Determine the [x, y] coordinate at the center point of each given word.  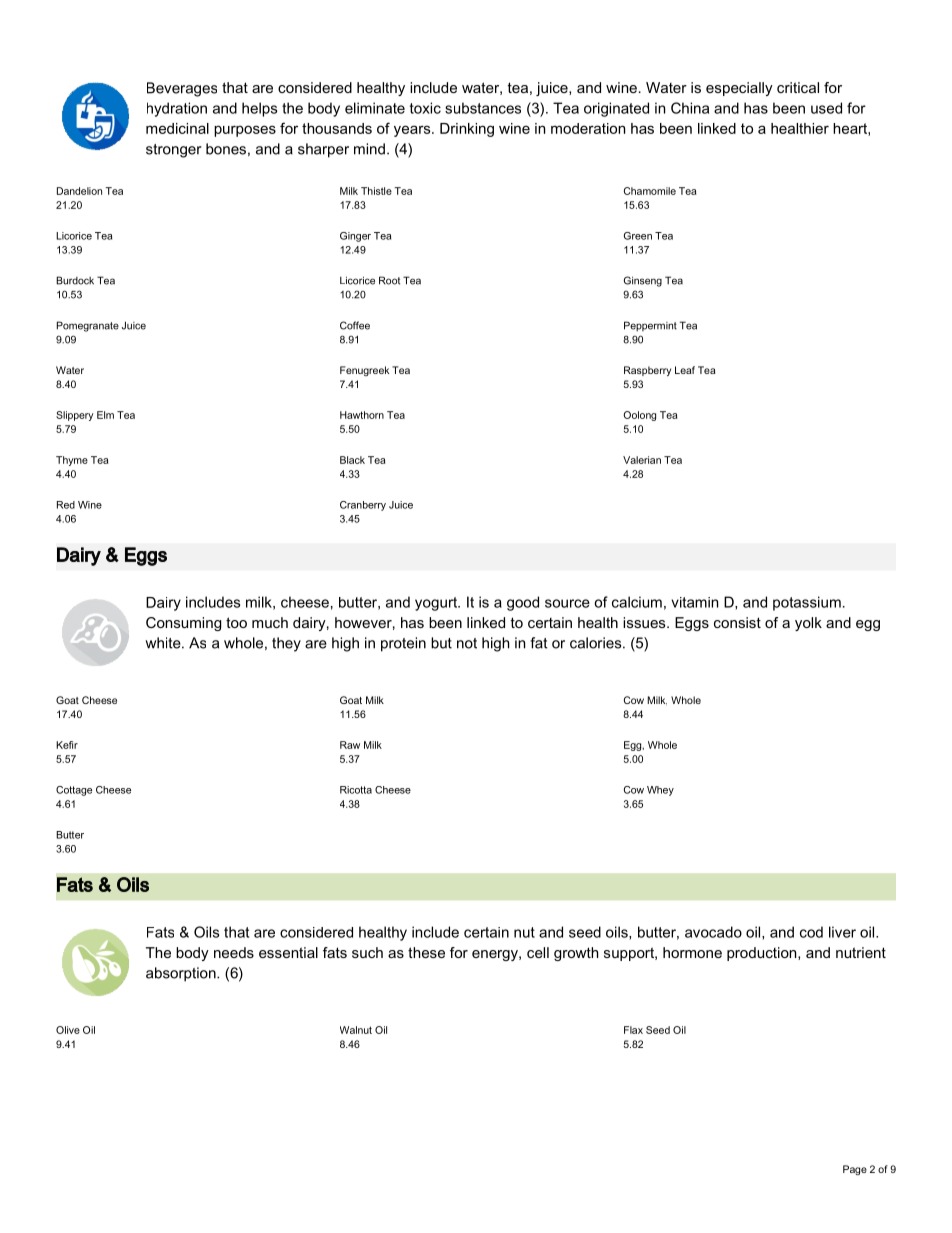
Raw [350, 745]
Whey [660, 791]
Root [389, 280]
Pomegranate [88, 326]
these [426, 952]
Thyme [72, 461]
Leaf [685, 370]
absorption [182, 974]
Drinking [467, 130]
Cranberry [363, 506]
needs [234, 952]
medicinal [177, 128]
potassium [807, 603]
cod [811, 932]
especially [739, 89]
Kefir [67, 745]
